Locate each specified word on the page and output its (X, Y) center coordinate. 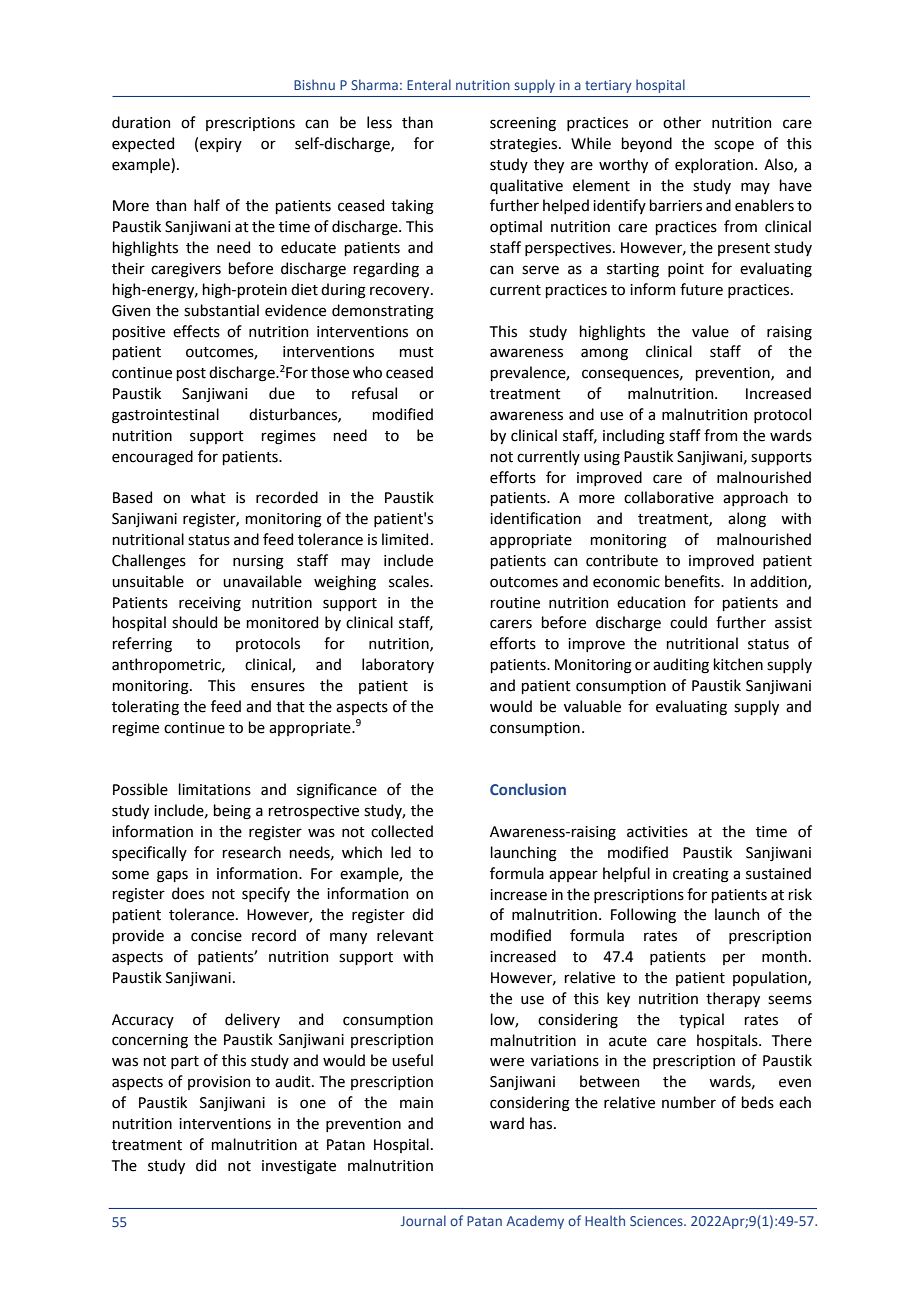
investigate (299, 1167)
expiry (221, 145)
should (194, 622)
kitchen (738, 664)
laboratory (398, 665)
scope (734, 146)
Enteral (429, 84)
